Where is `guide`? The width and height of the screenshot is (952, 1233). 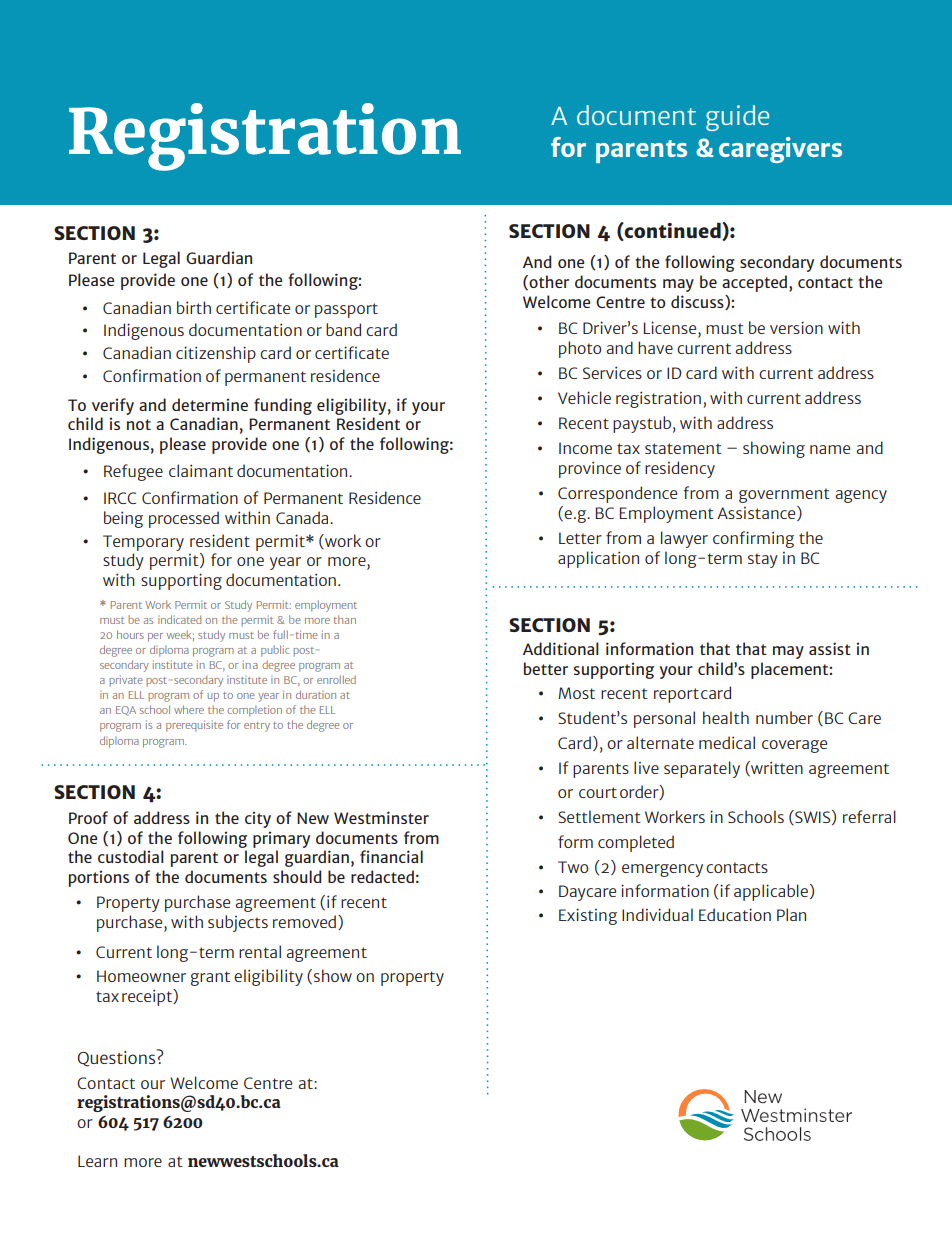 guide is located at coordinates (737, 118).
